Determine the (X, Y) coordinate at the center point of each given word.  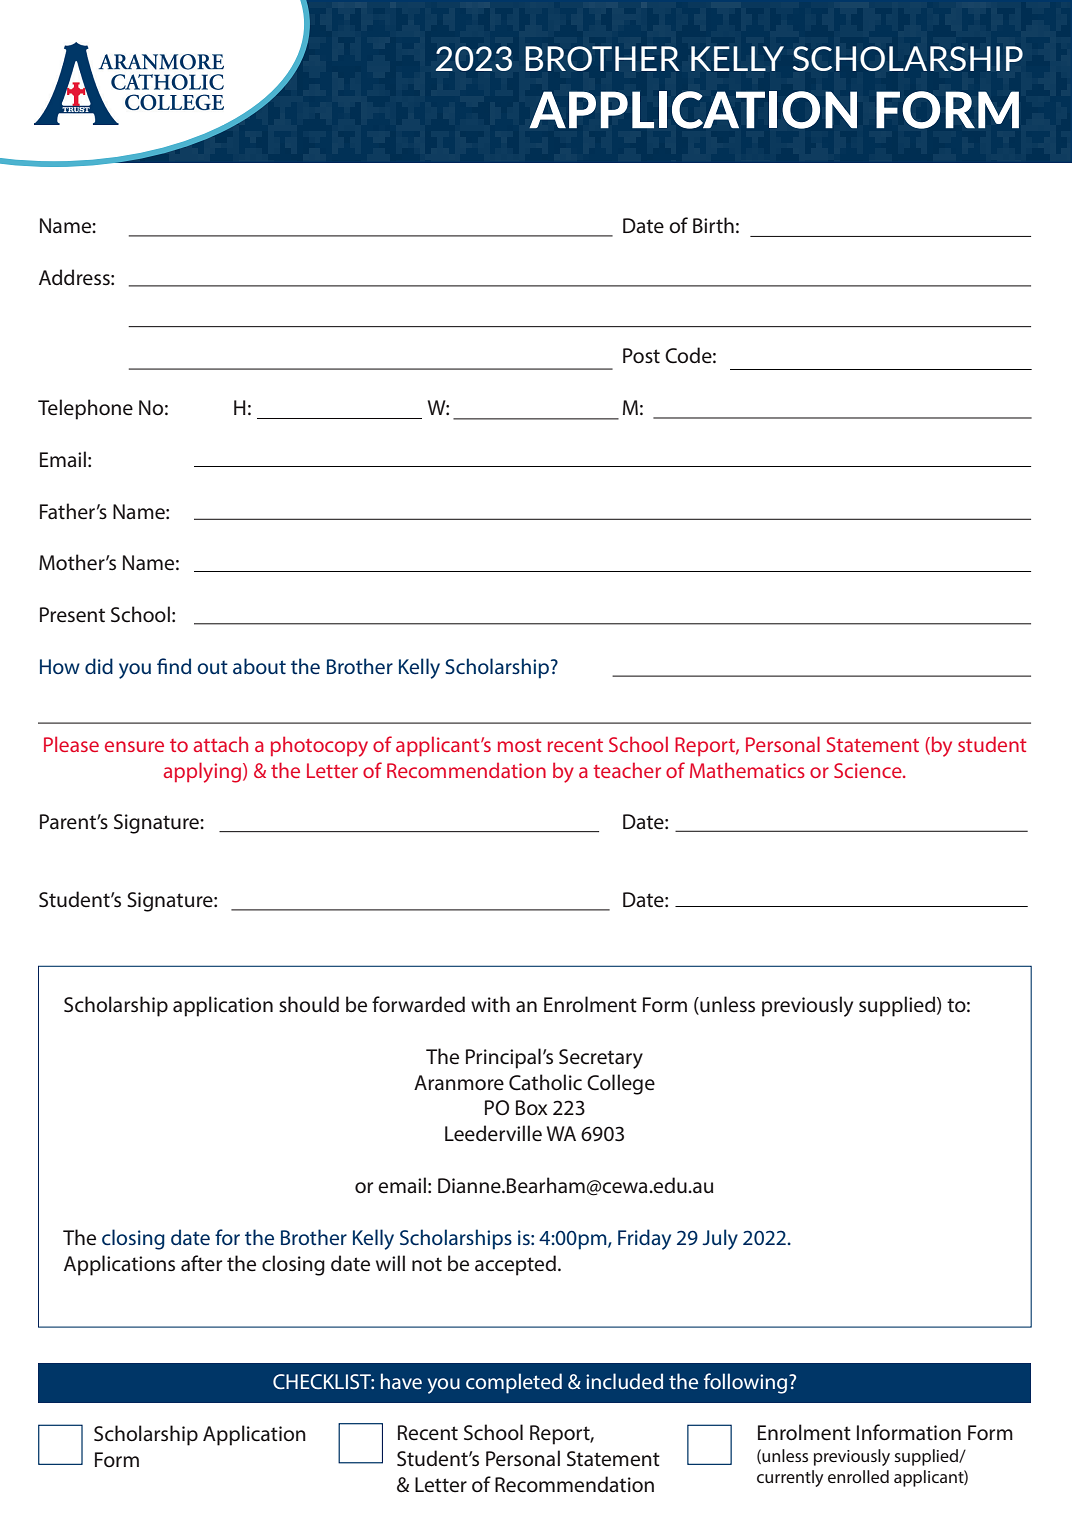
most (520, 745)
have (401, 1381)
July (720, 1239)
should (309, 1004)
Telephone (85, 409)
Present (72, 615)
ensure (134, 746)
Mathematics (747, 770)
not (427, 1264)
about (259, 666)
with (490, 1004)
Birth (713, 225)
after (201, 1263)
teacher (627, 770)
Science (869, 770)
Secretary (601, 1059)
